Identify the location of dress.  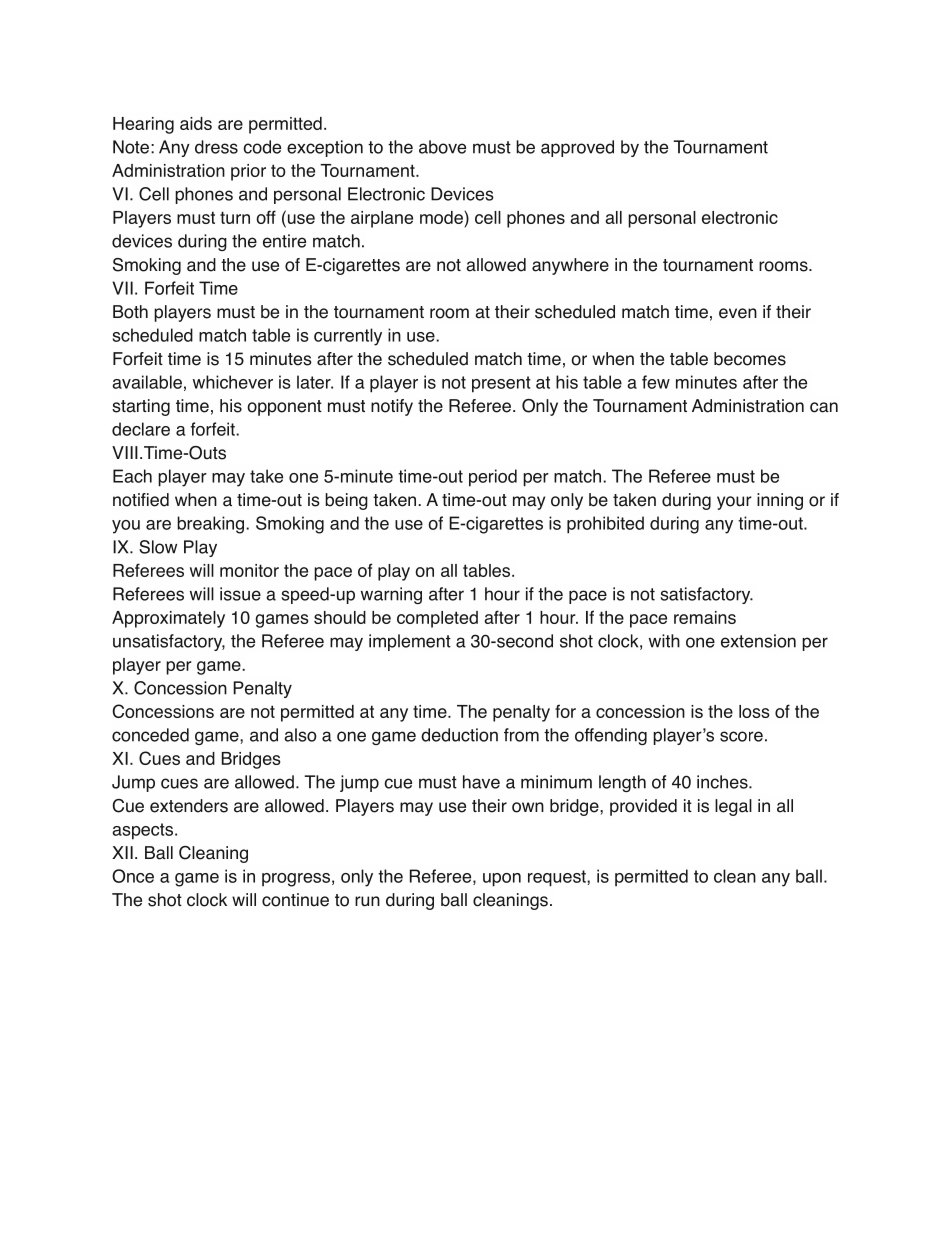
(216, 147).
